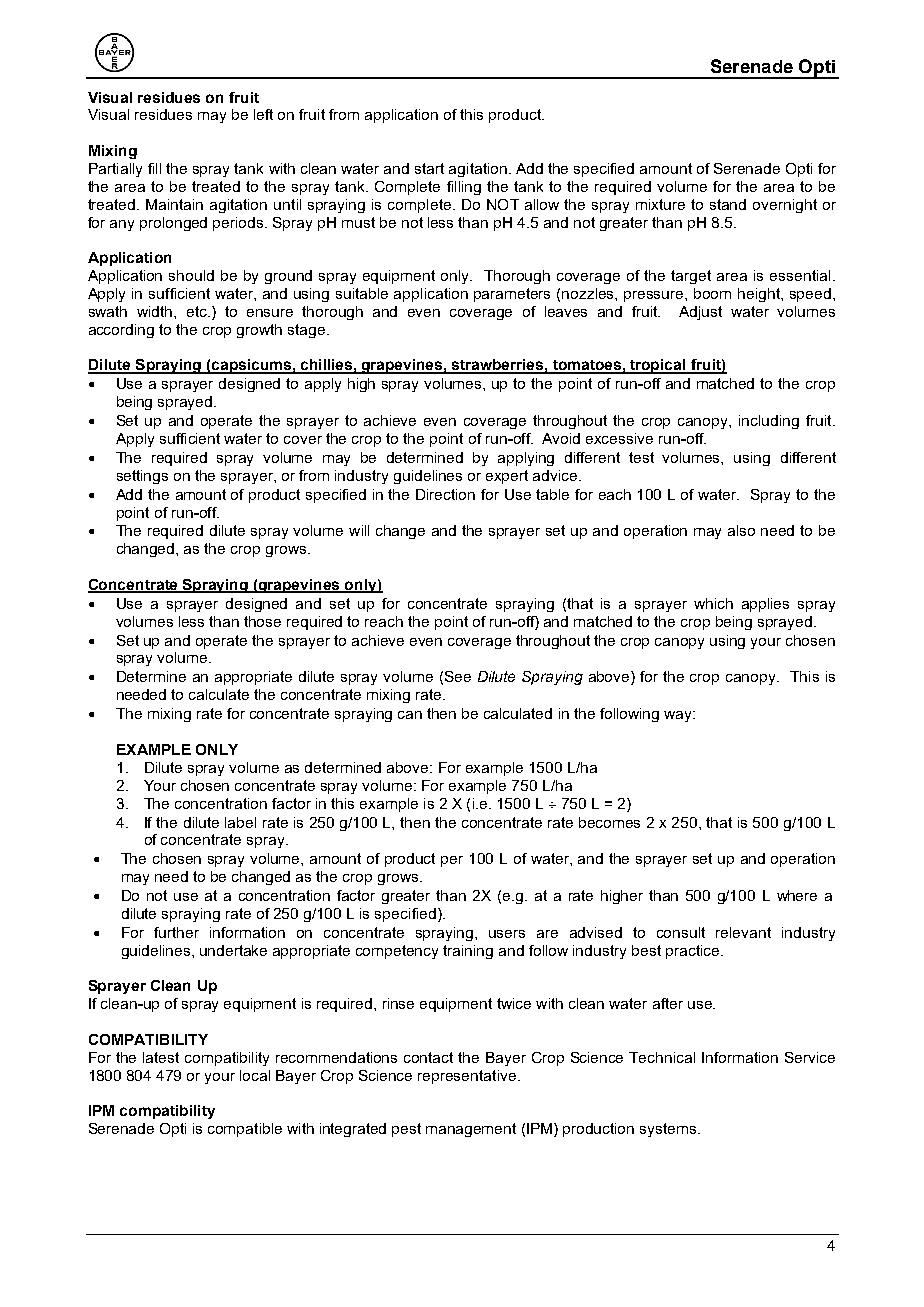  Describe the element at coordinates (797, 895) in the document. I see `where` at that location.
